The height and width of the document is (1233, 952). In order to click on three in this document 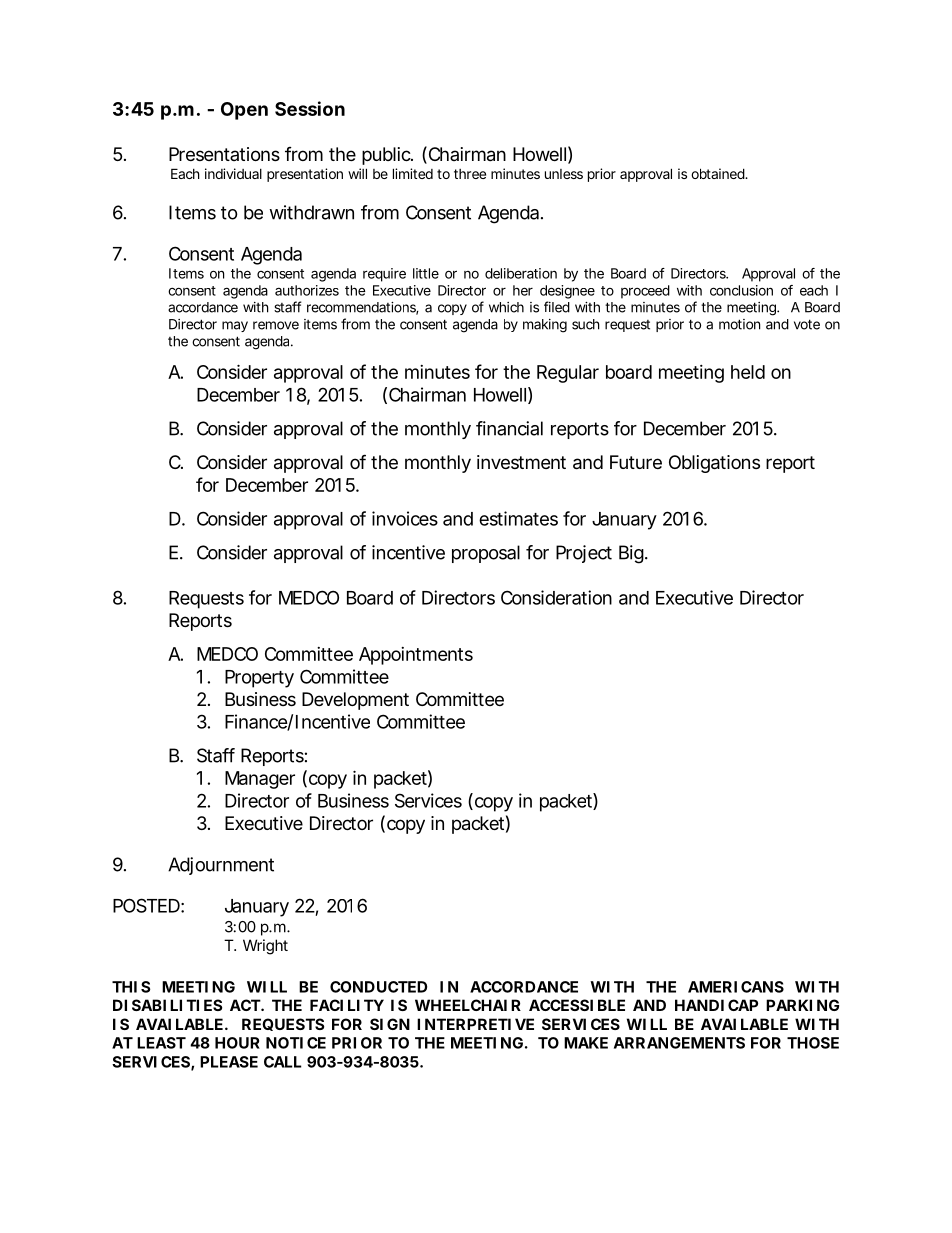, I will do `click(470, 174)`.
